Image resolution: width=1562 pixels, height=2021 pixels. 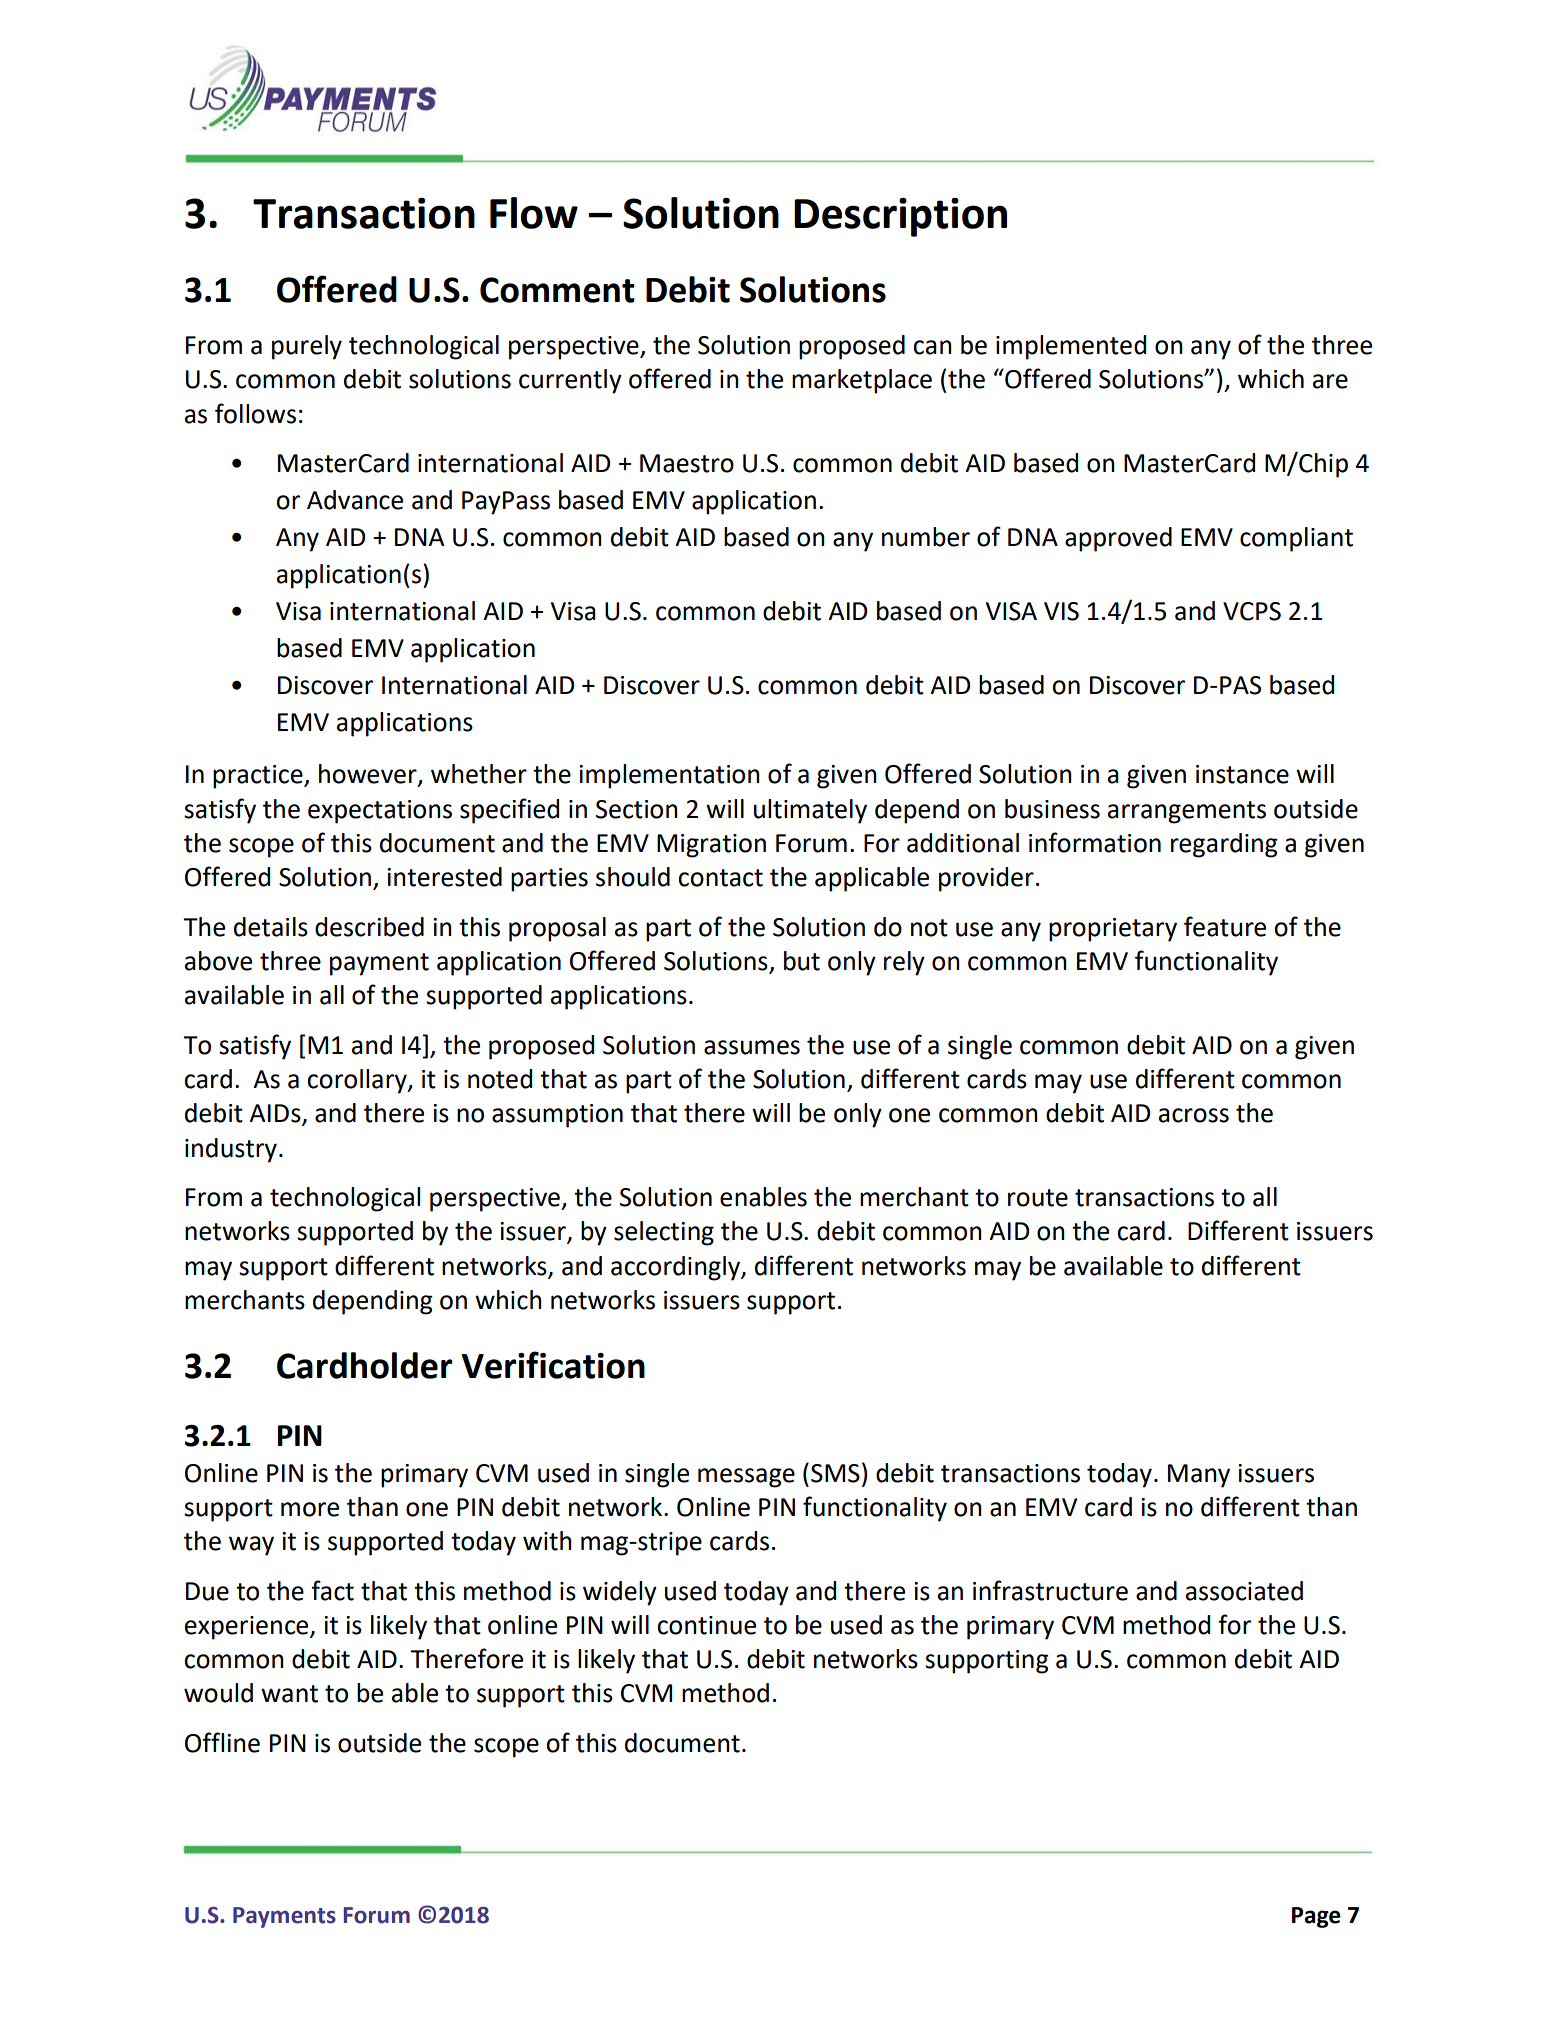 What do you see at coordinates (369, 775) in the screenshot?
I see `however` at bounding box center [369, 775].
